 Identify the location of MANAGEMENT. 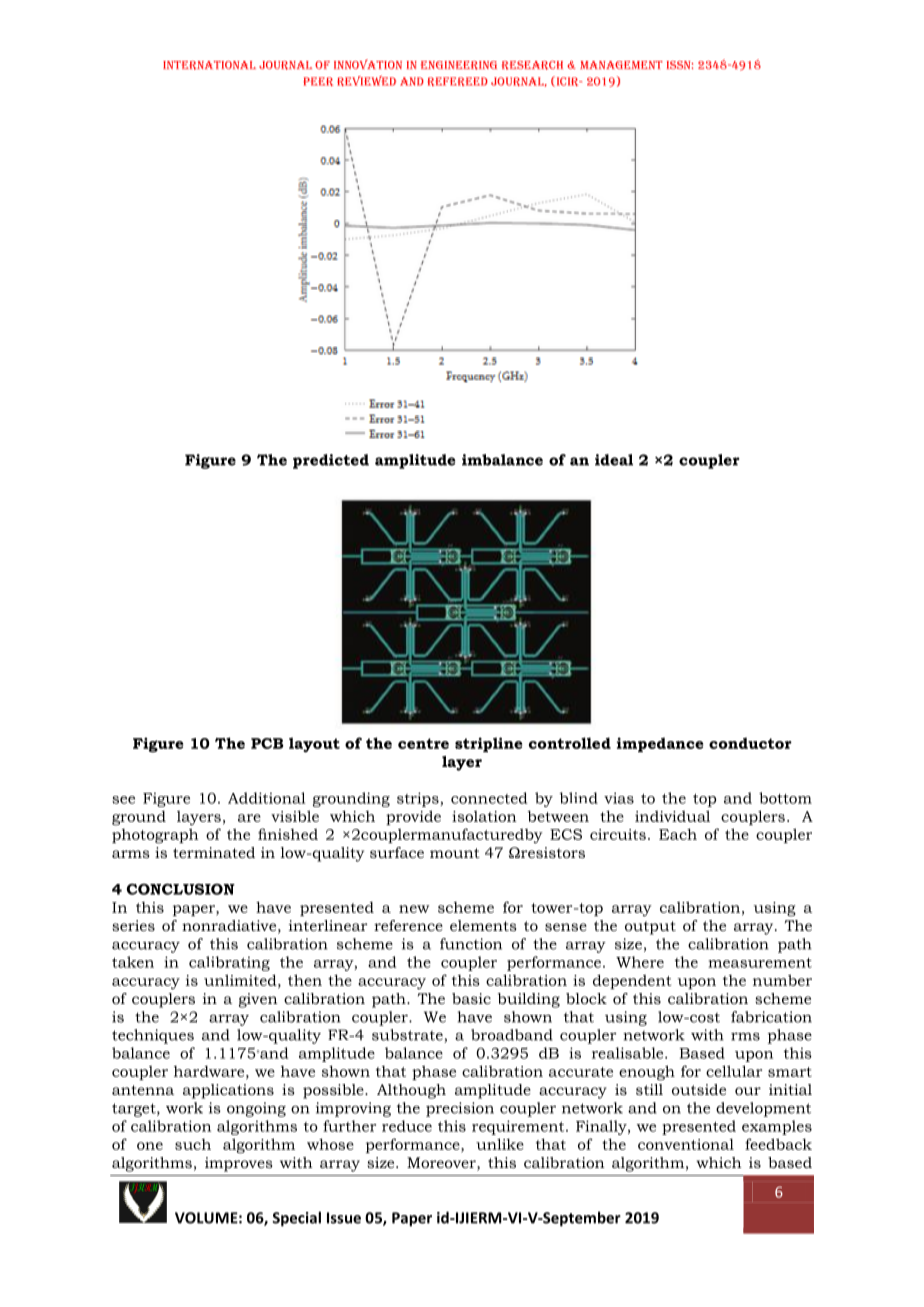
(621, 65).
